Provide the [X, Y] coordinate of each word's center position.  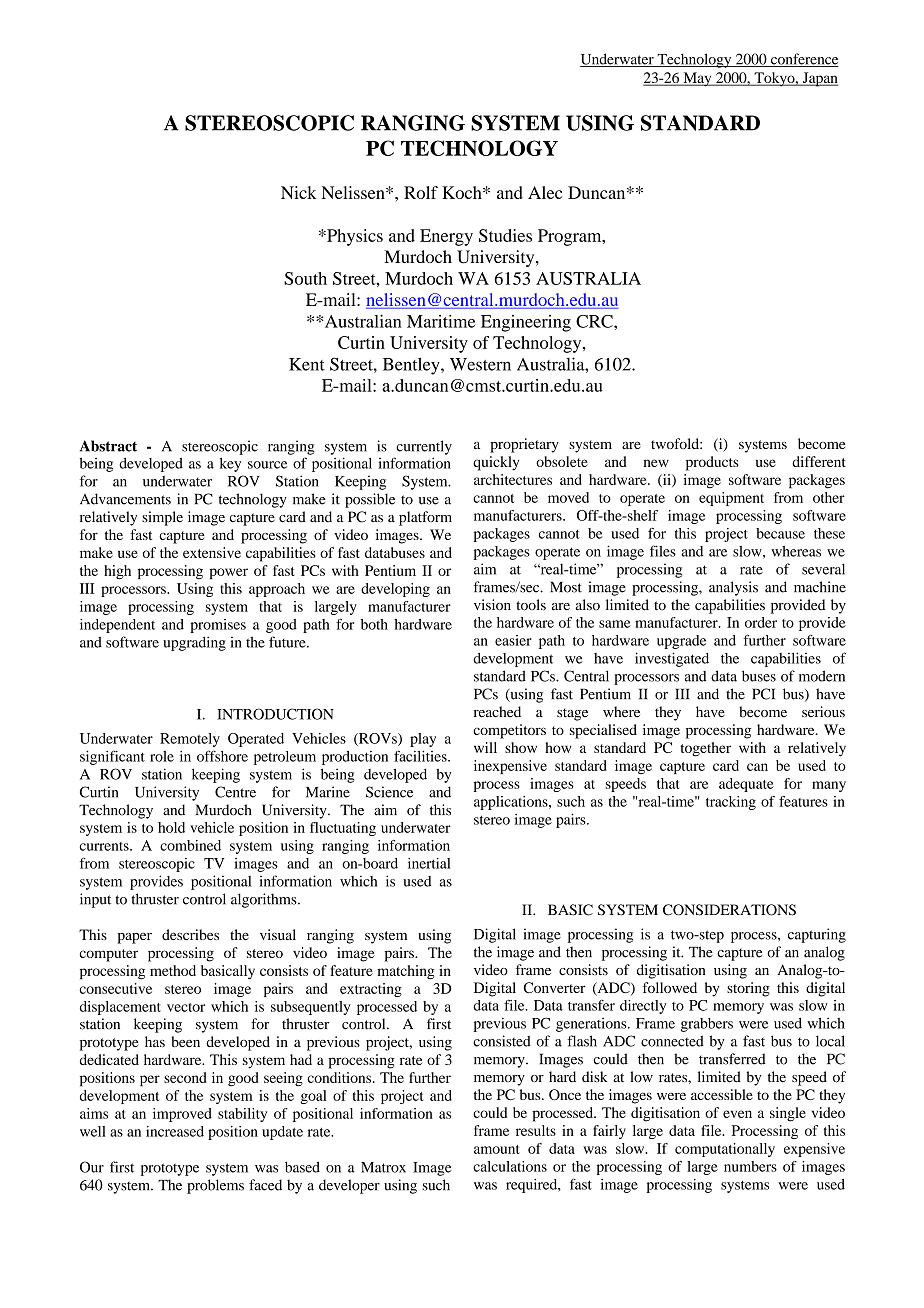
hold [171, 827]
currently [424, 447]
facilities [421, 756]
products [712, 463]
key [230, 465]
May [697, 79]
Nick [299, 192]
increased [175, 1131]
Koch [463, 192]
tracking [731, 803]
